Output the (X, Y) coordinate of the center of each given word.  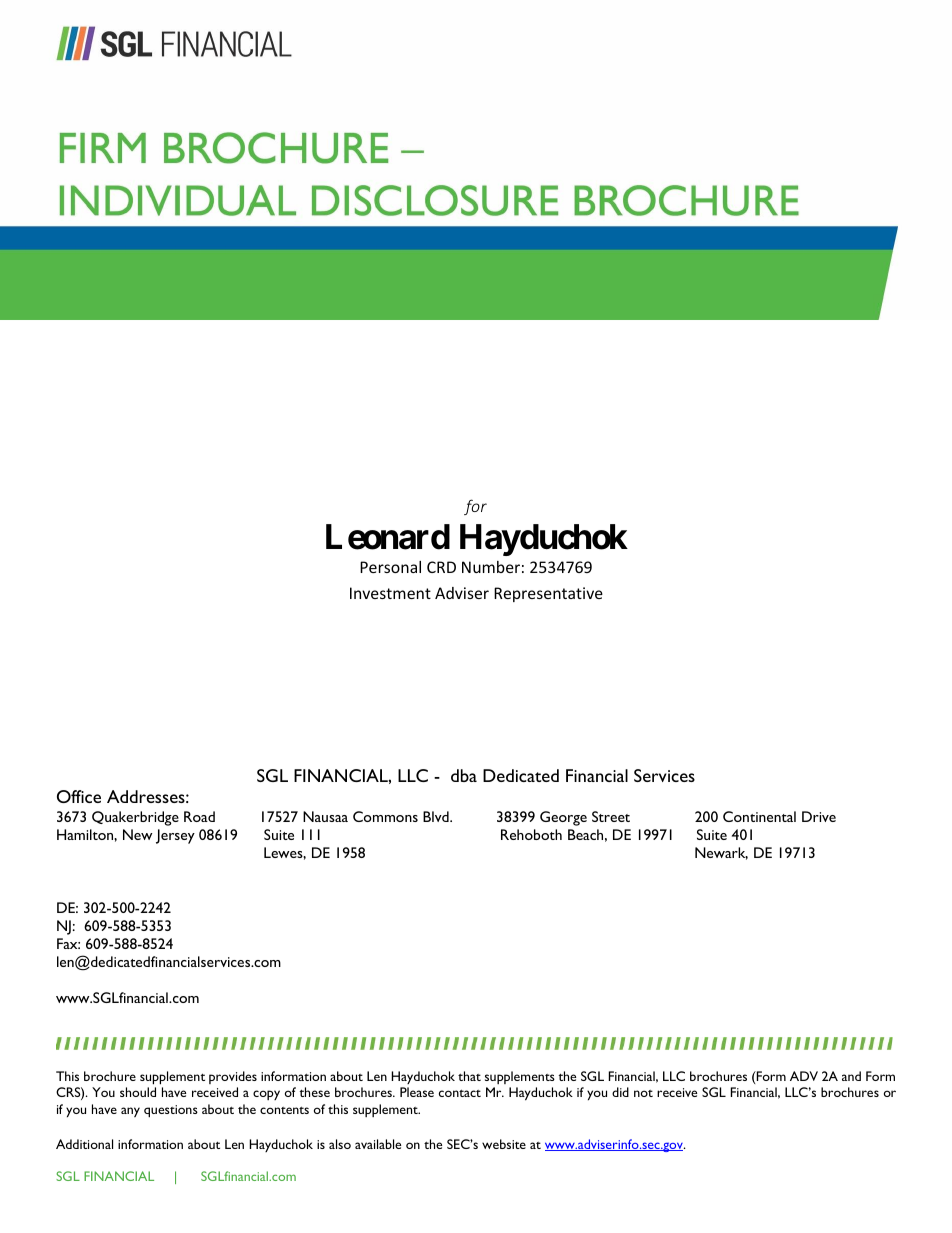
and (851, 1076)
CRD (441, 567)
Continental (759, 816)
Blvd (437, 816)
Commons (385, 816)
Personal (390, 567)
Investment (390, 593)
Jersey (175, 836)
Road (199, 816)
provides (233, 1077)
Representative (548, 594)
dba (464, 775)
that (469, 1076)
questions (171, 1111)
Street (611, 816)
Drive (819, 816)
